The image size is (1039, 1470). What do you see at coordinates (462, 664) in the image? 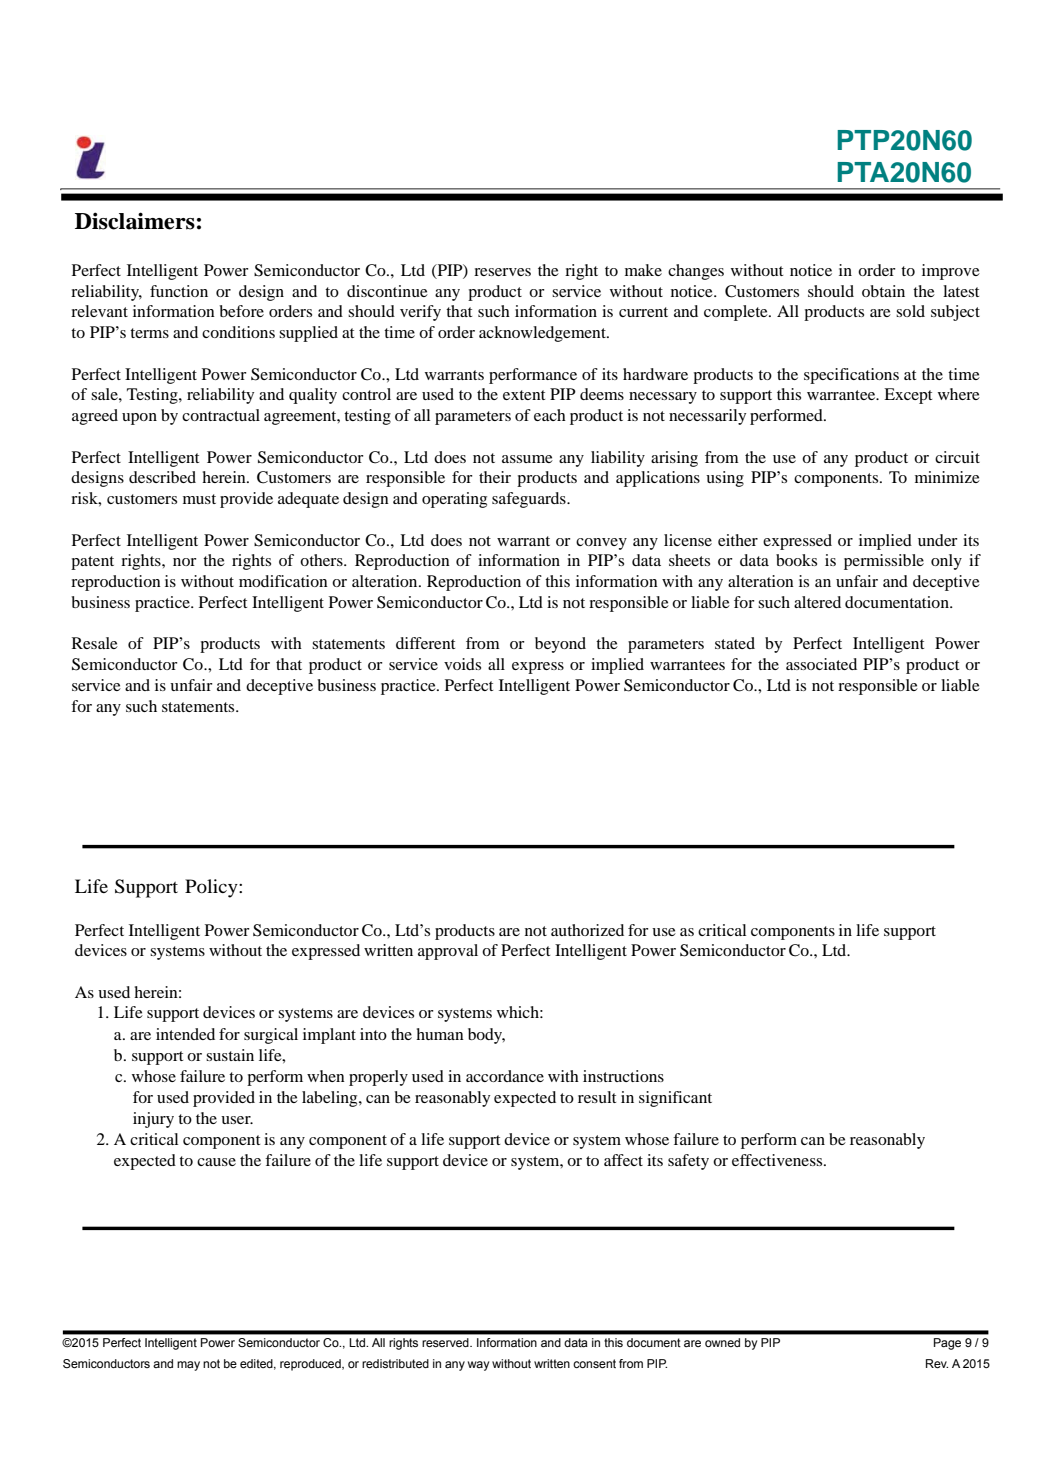
I see `voids` at bounding box center [462, 664].
